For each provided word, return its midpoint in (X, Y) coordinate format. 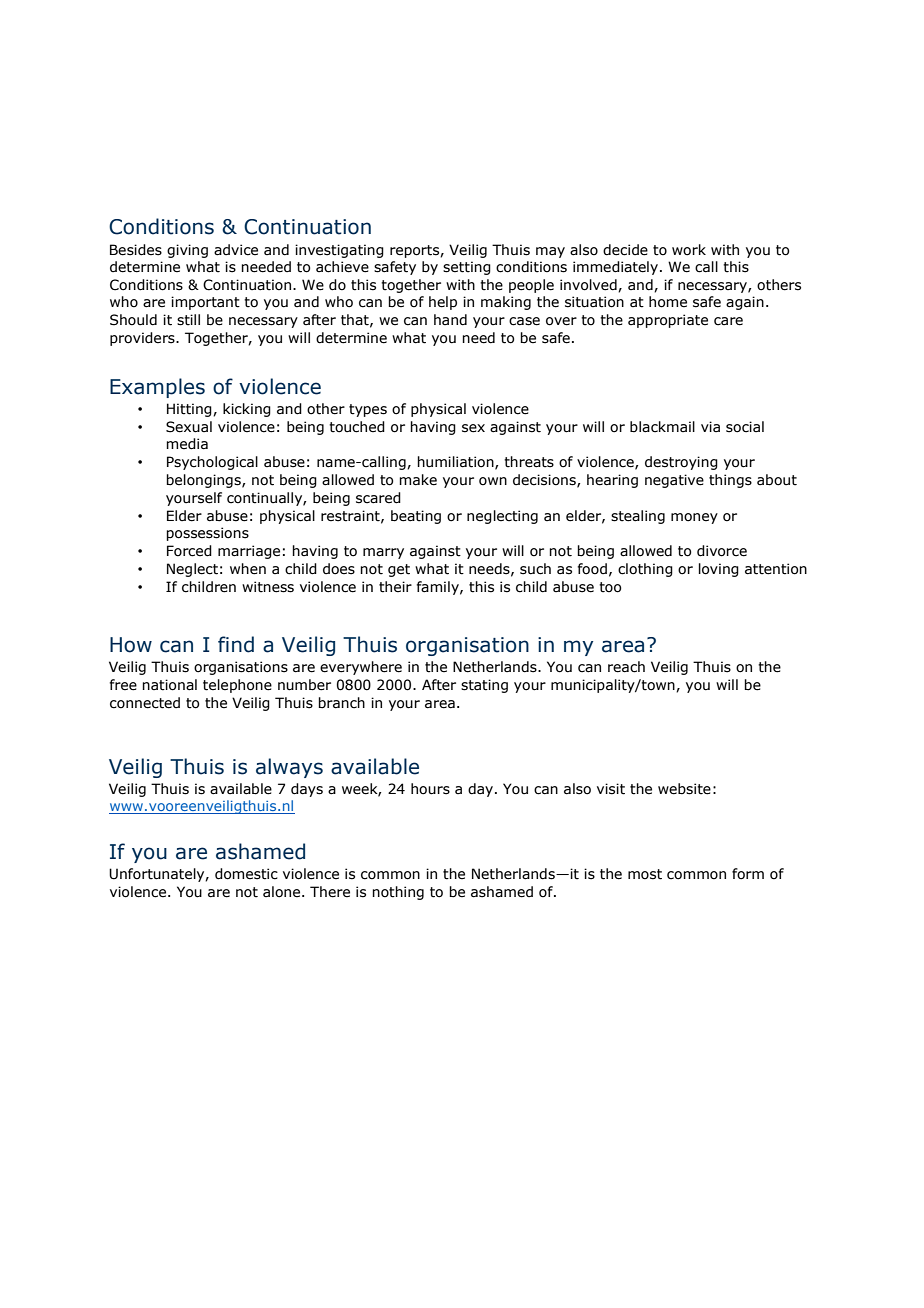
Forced (189, 551)
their (395, 587)
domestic (246, 874)
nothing (398, 893)
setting (467, 268)
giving (187, 251)
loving (719, 570)
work (689, 250)
